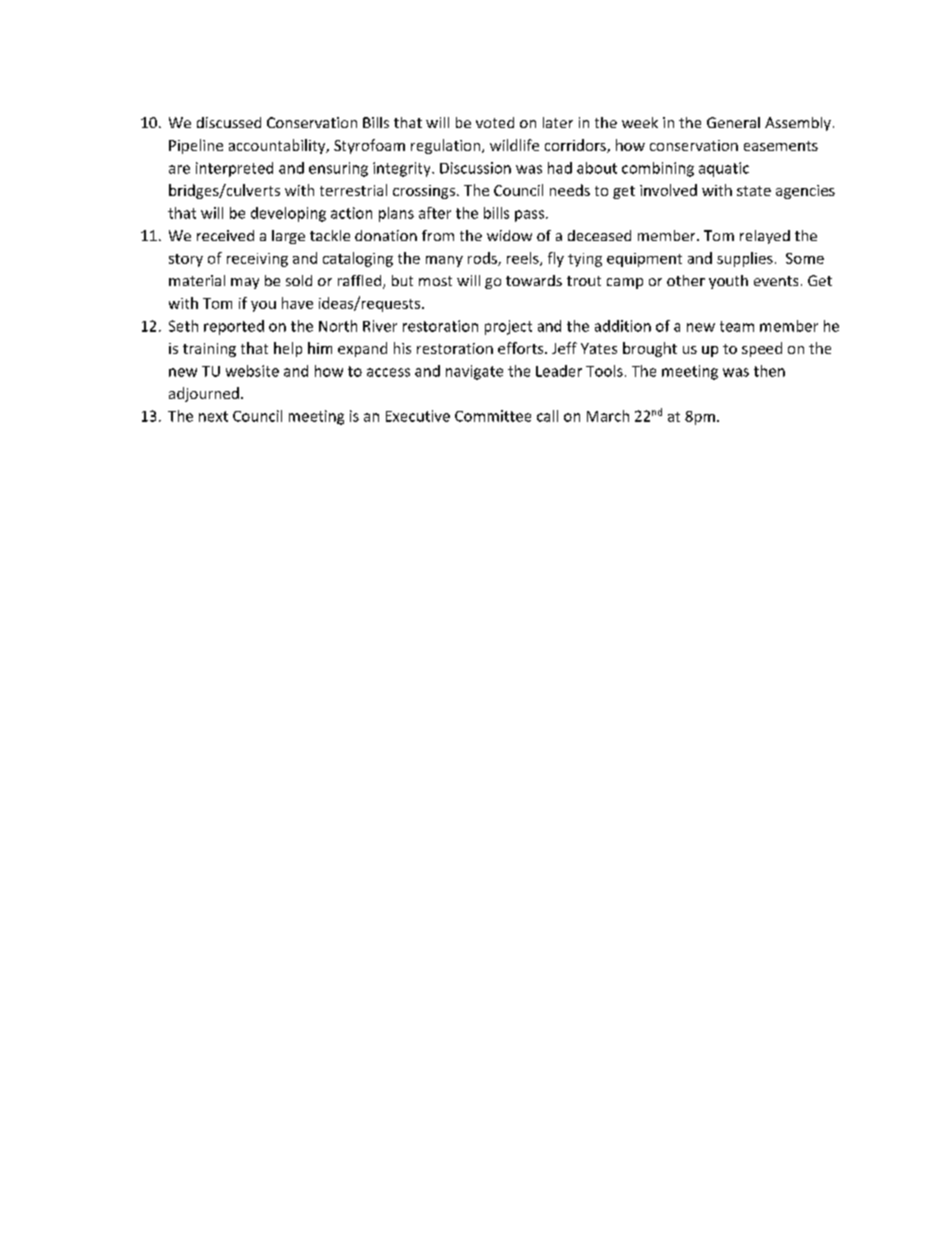 Image resolution: width=952 pixels, height=1233 pixels. Describe the element at coordinates (745, 259) in the document. I see `supplies` at that location.
